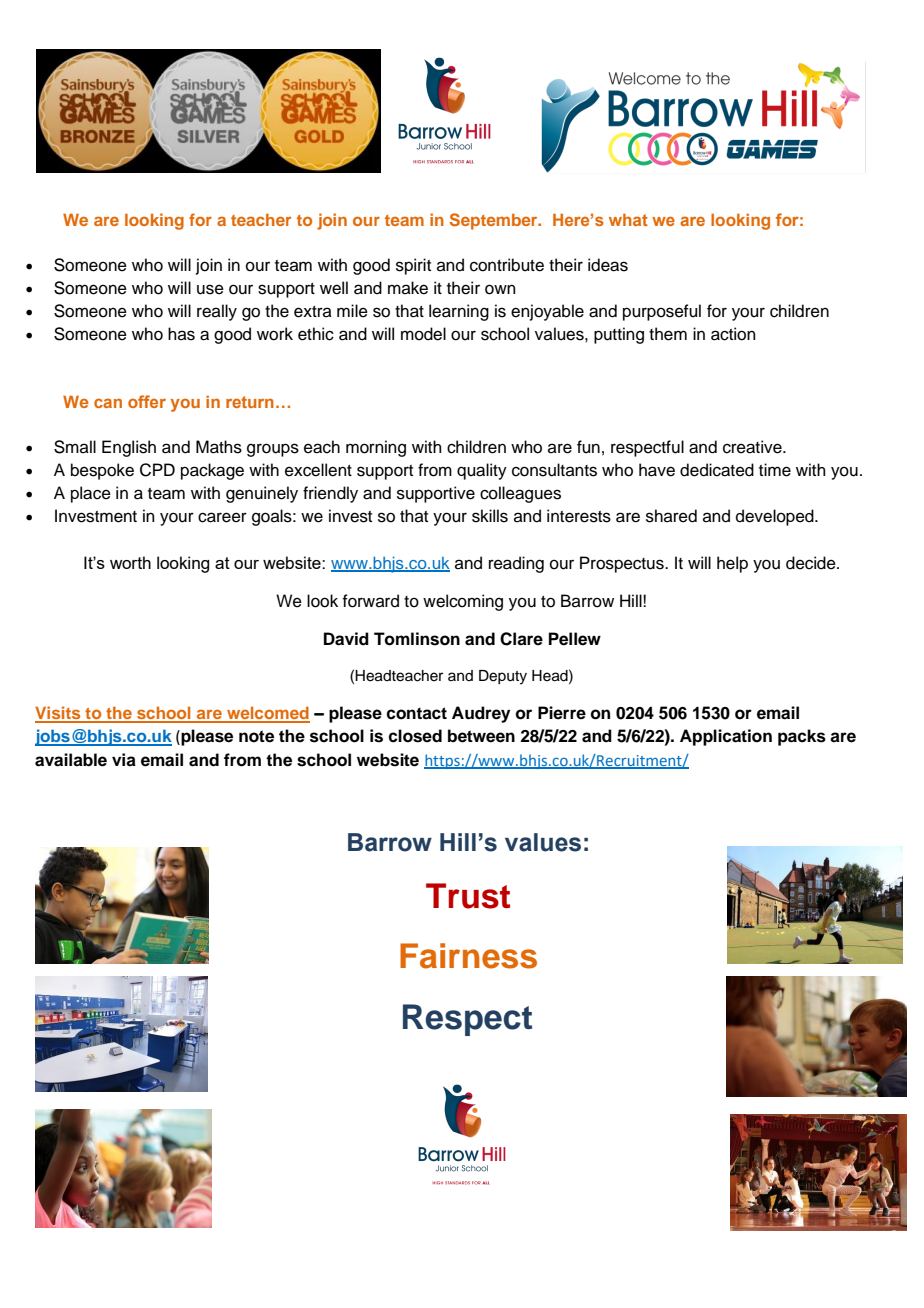 This screenshot has height=1308, width=924. What do you see at coordinates (59, 714) in the screenshot?
I see `Visits` at bounding box center [59, 714].
